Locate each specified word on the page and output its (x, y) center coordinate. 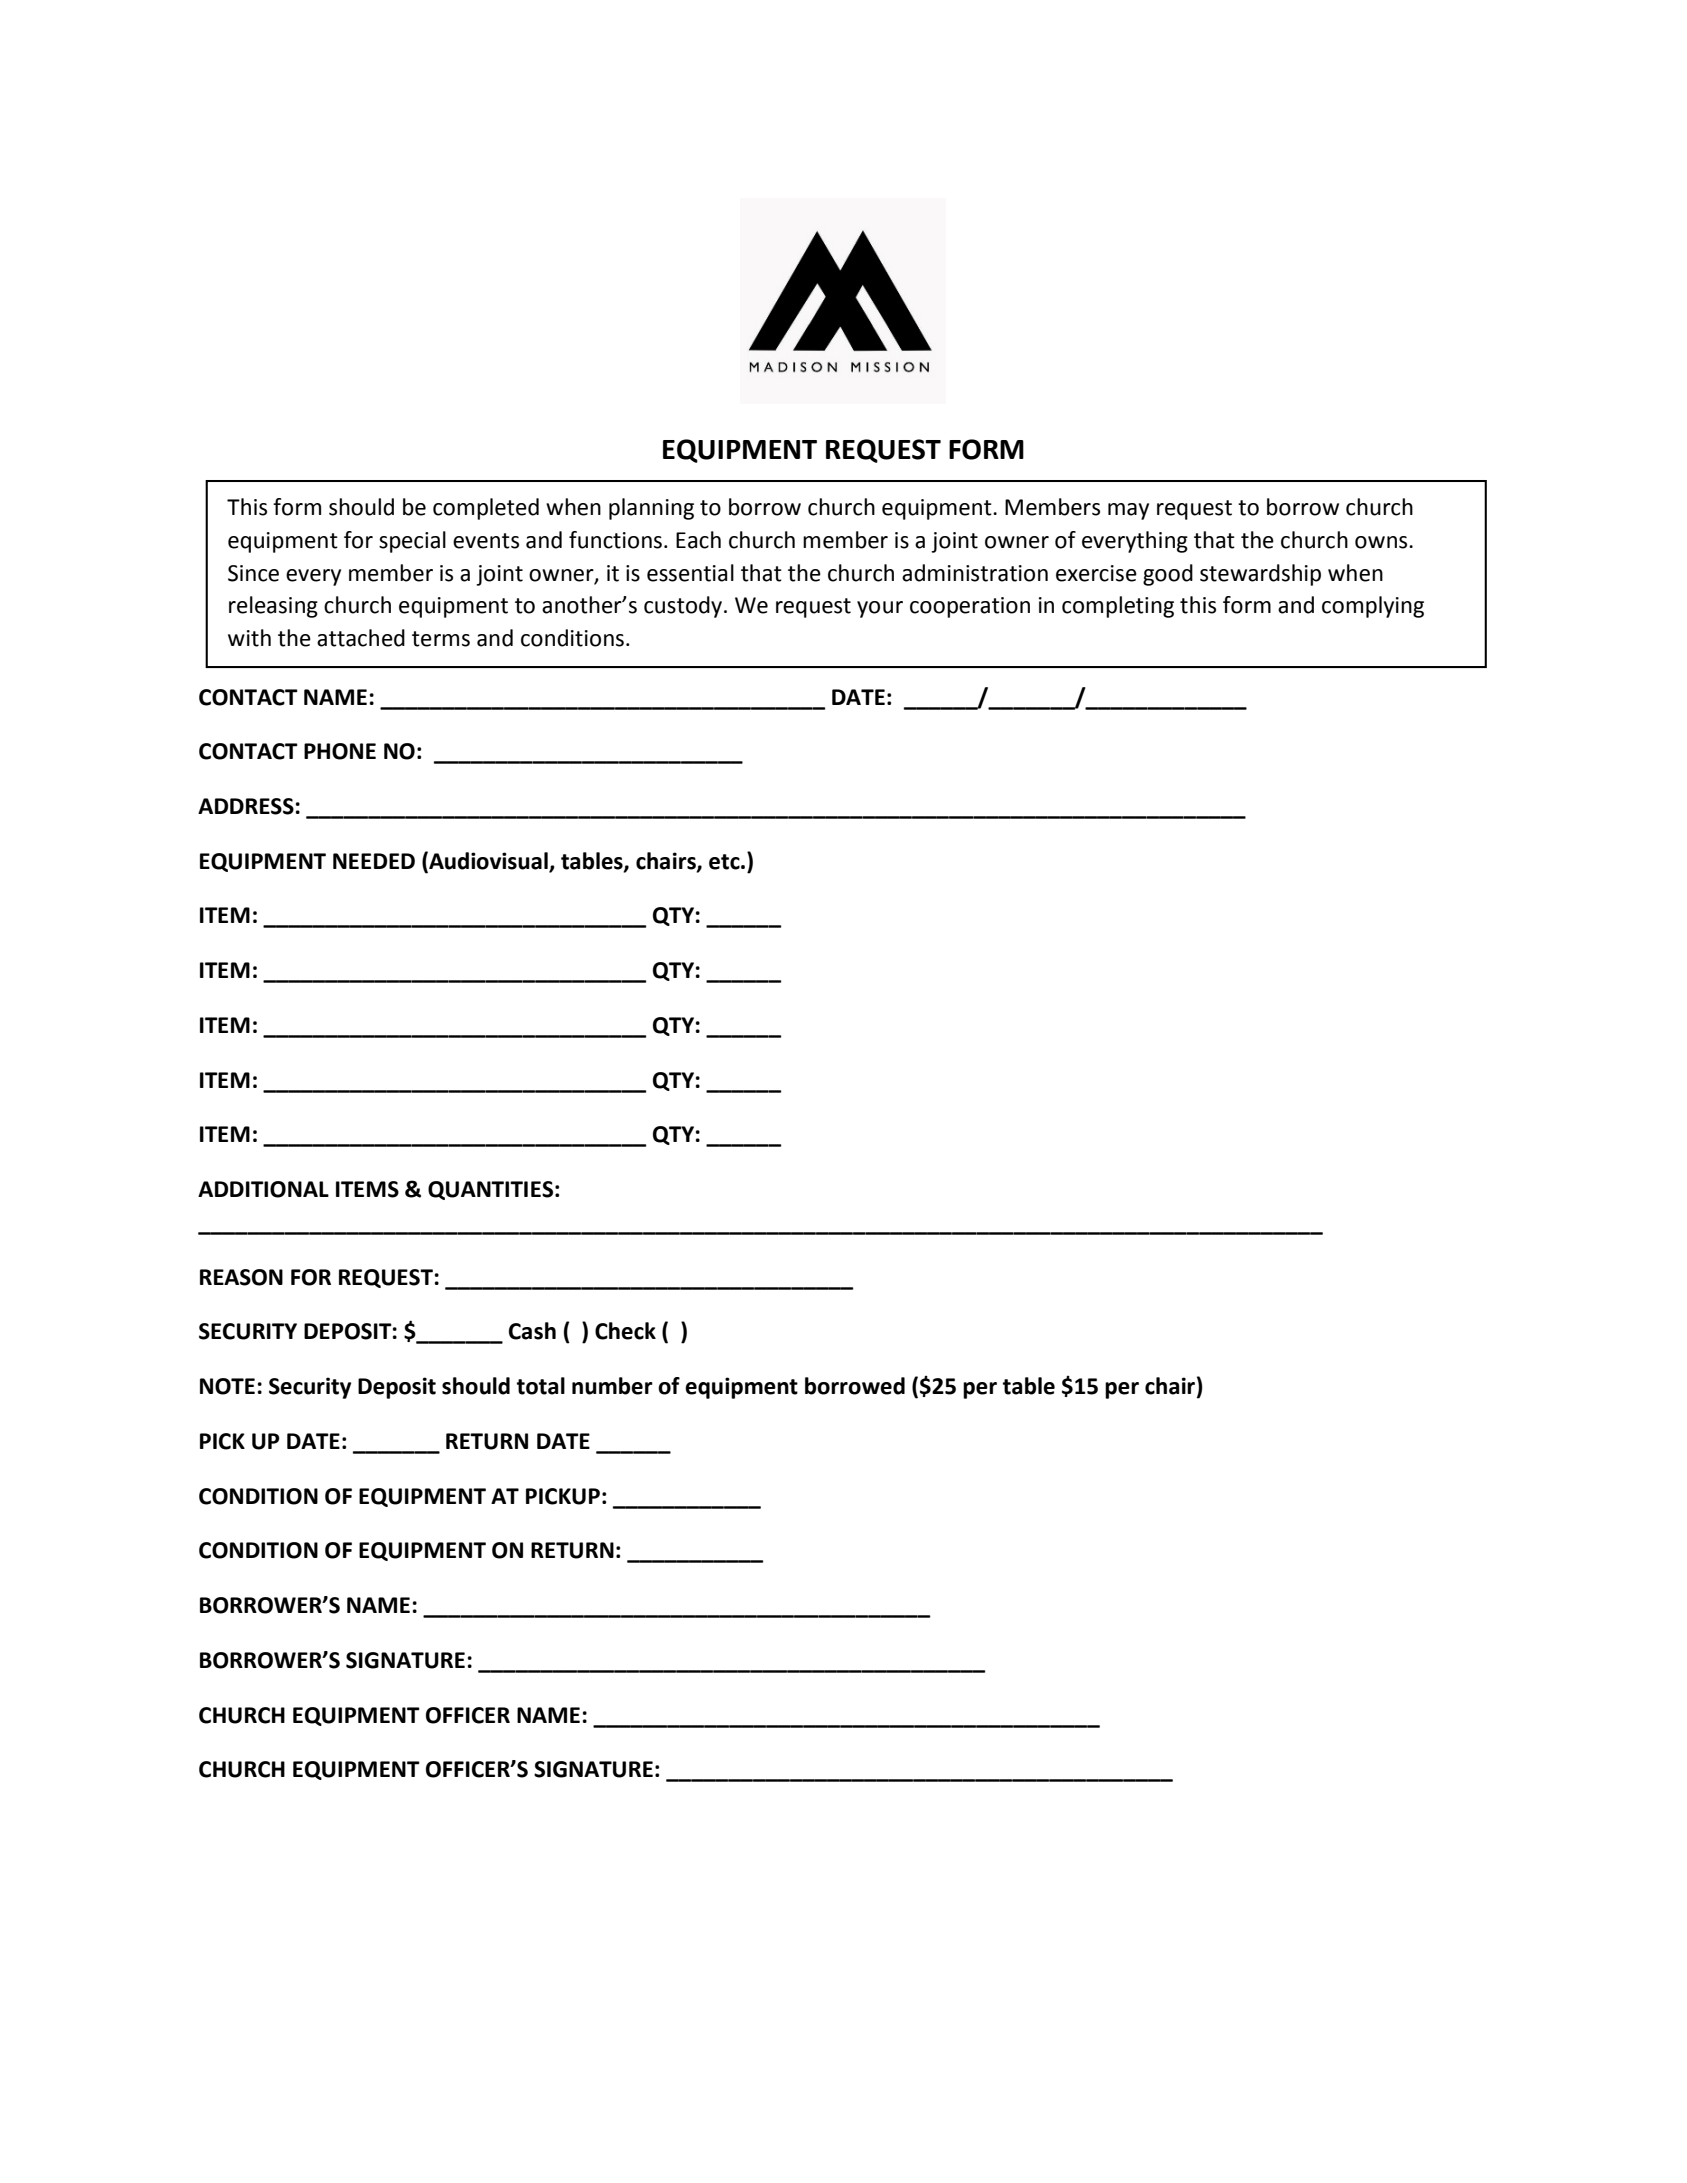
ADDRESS (246, 806)
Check (625, 1331)
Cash (532, 1331)
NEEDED (374, 861)
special (412, 542)
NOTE (227, 1386)
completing (1118, 607)
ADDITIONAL (263, 1189)
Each (698, 540)
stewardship (1260, 575)
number (612, 1386)
